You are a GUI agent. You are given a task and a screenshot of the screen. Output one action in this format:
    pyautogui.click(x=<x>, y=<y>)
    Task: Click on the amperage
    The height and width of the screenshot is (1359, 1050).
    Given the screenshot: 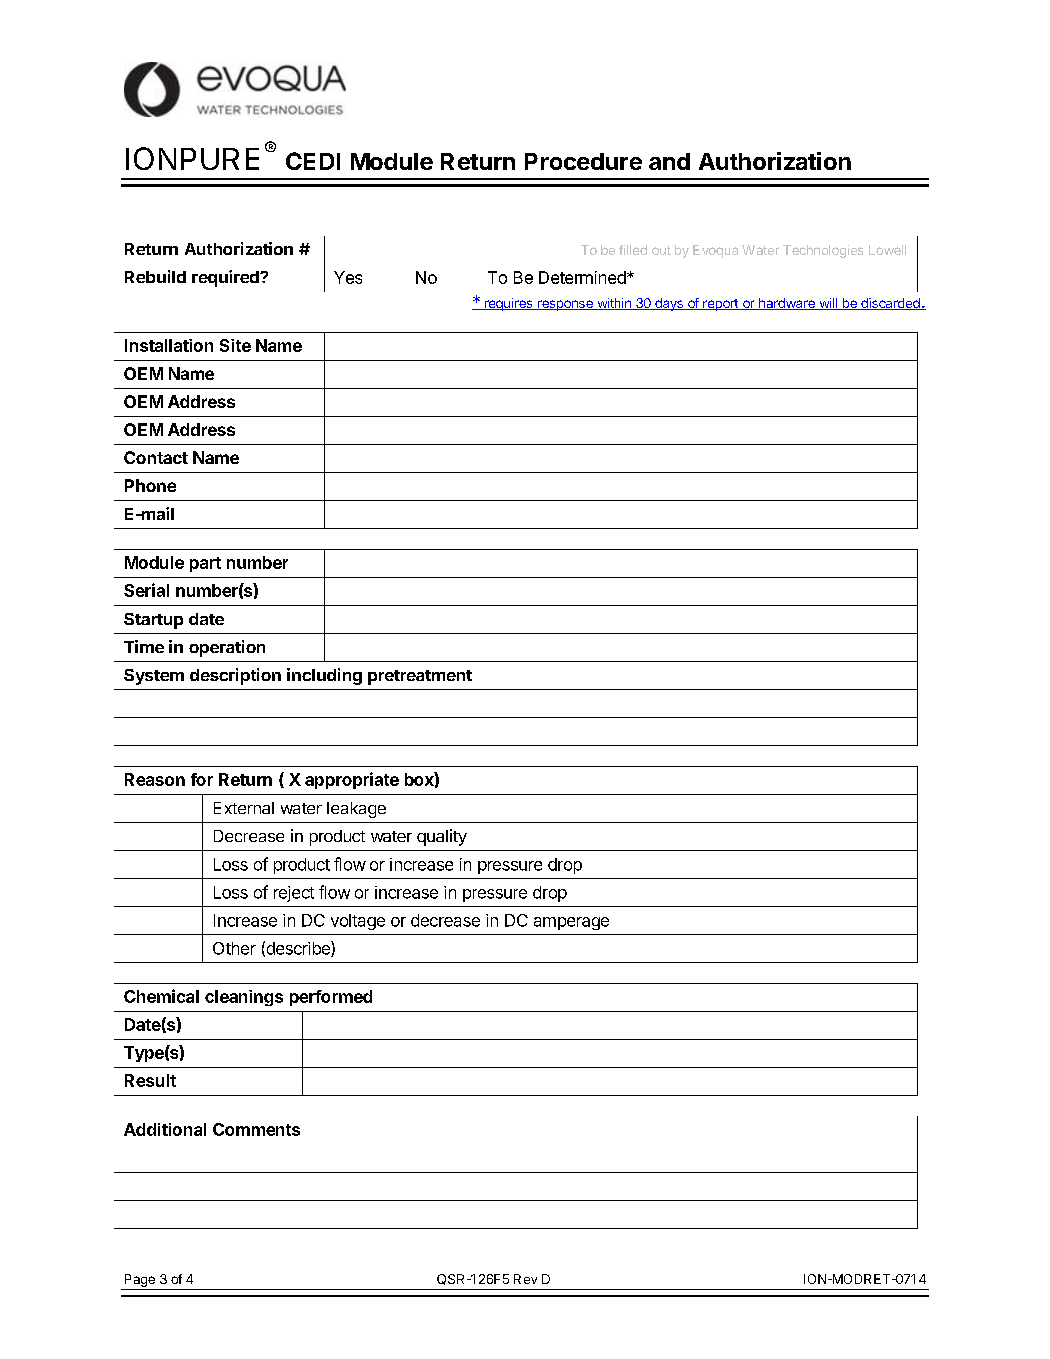 What is the action you would take?
    pyautogui.click(x=571, y=923)
